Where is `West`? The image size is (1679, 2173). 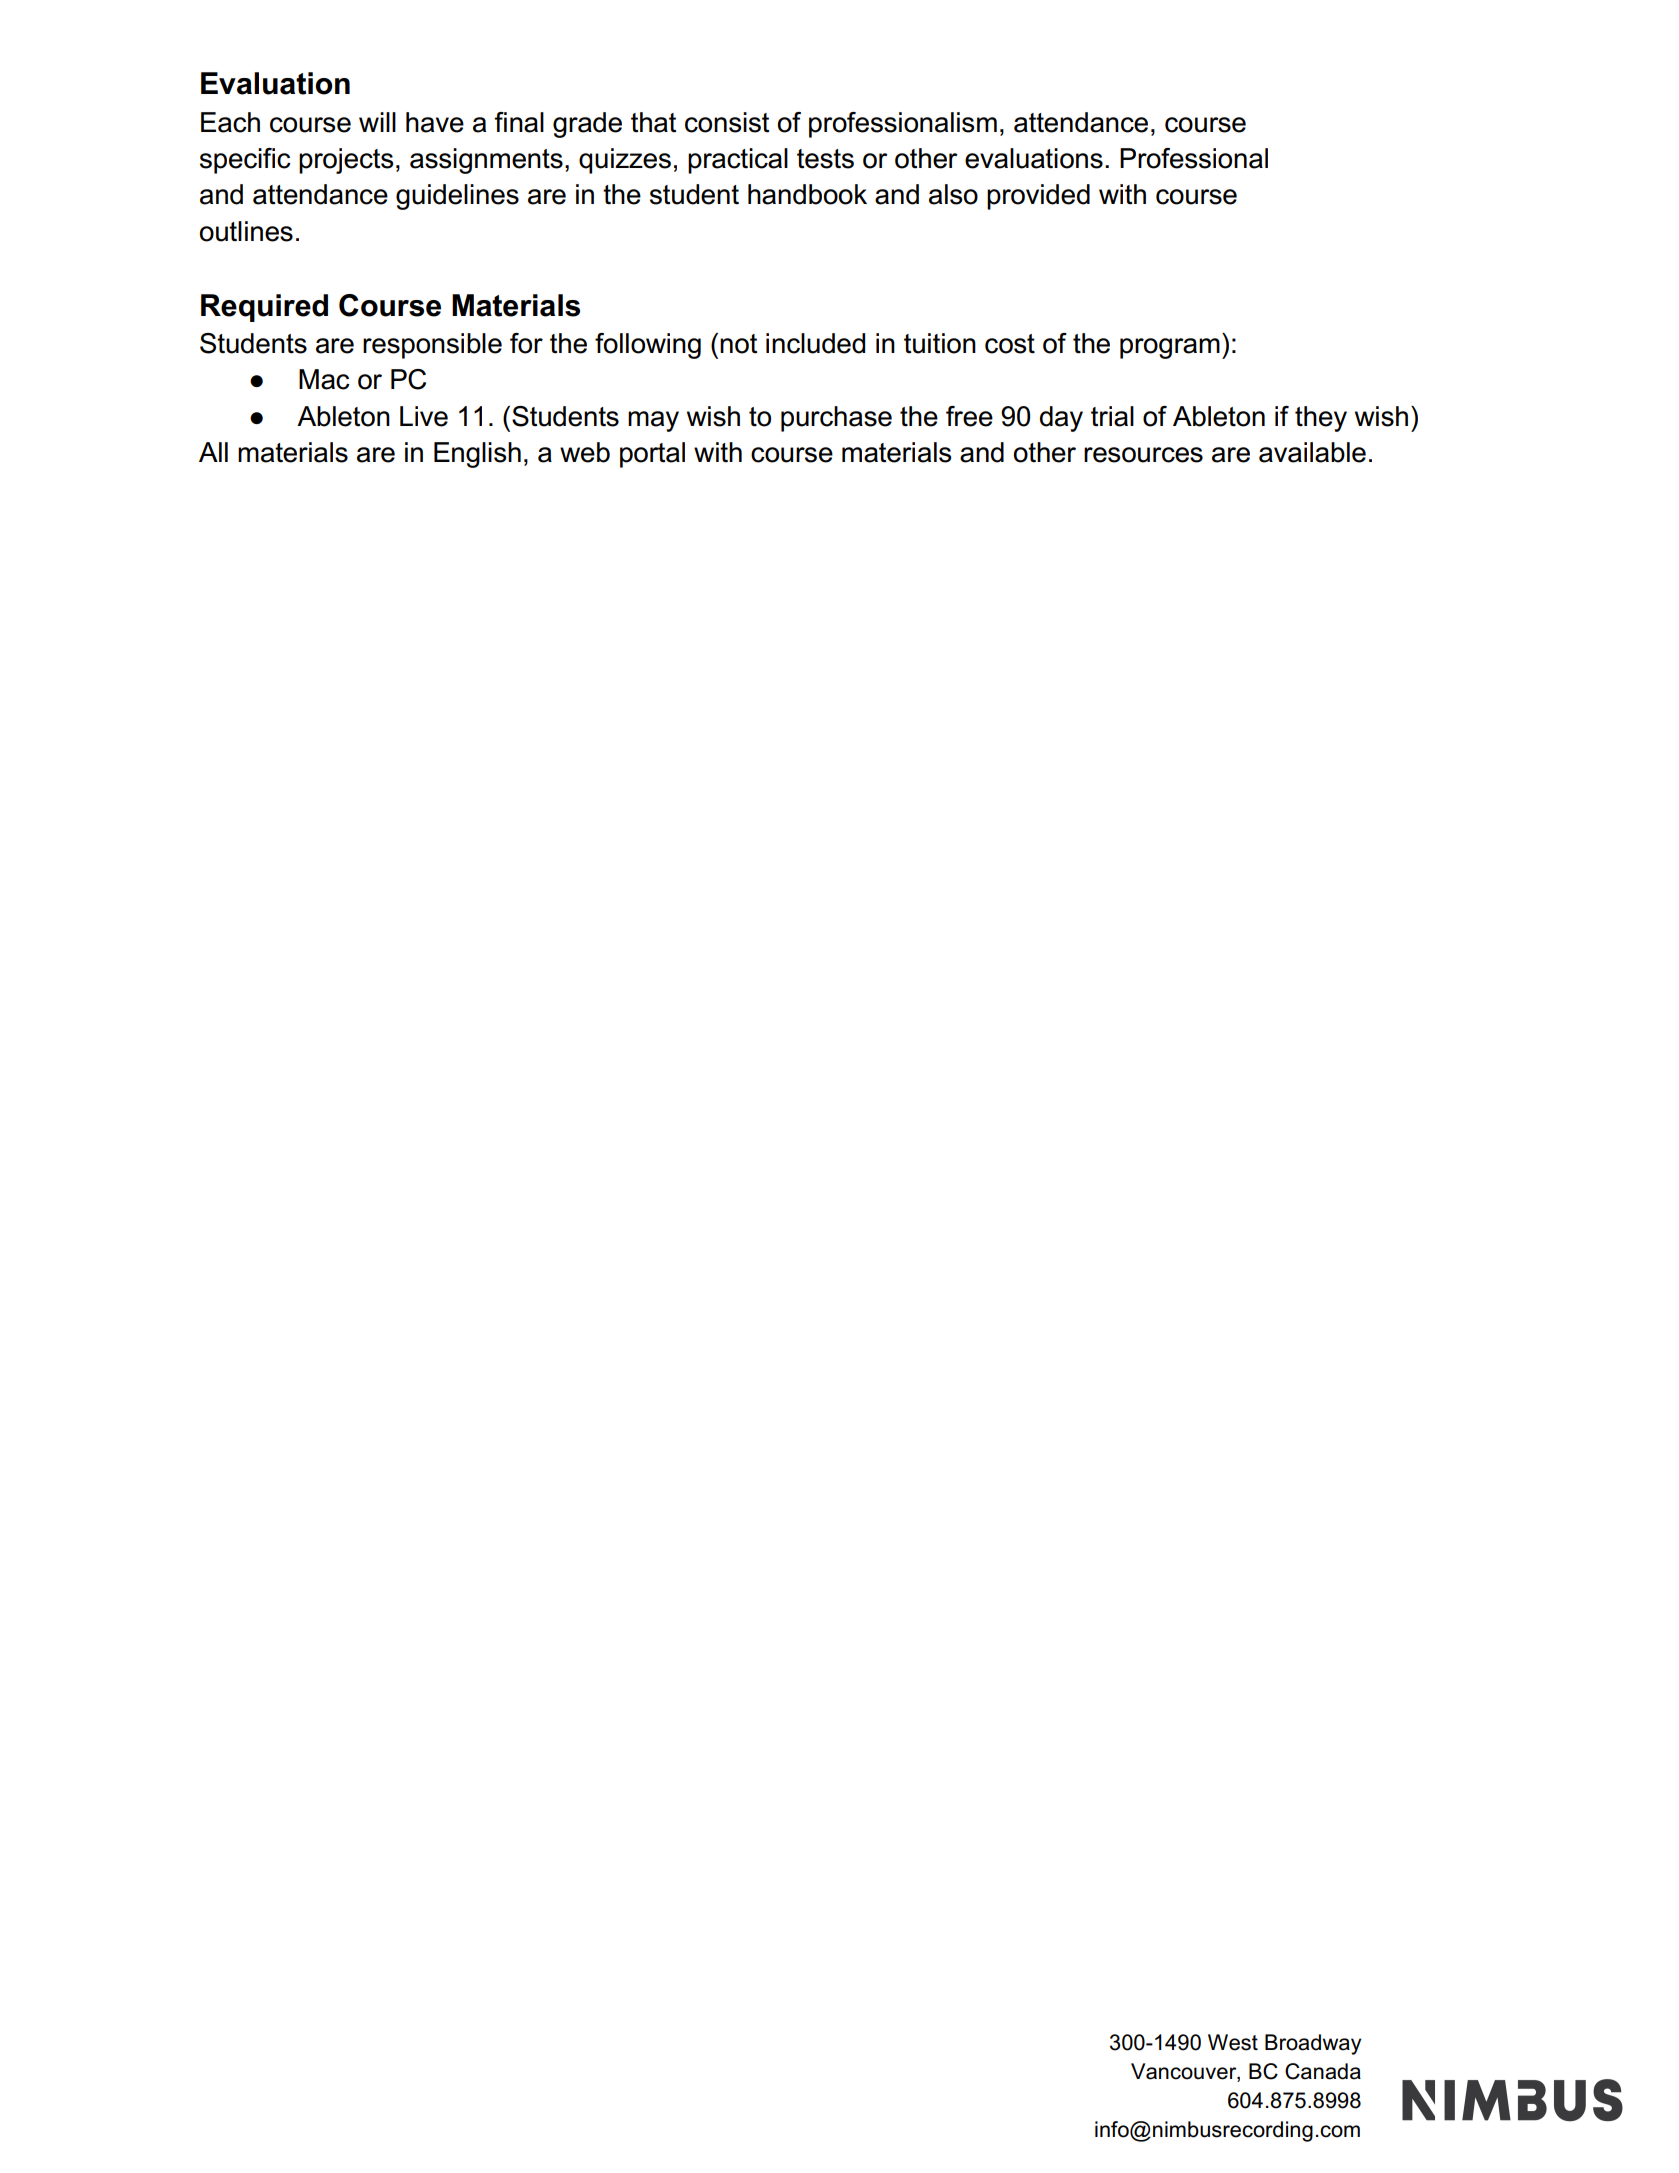 West is located at coordinates (1233, 2042).
